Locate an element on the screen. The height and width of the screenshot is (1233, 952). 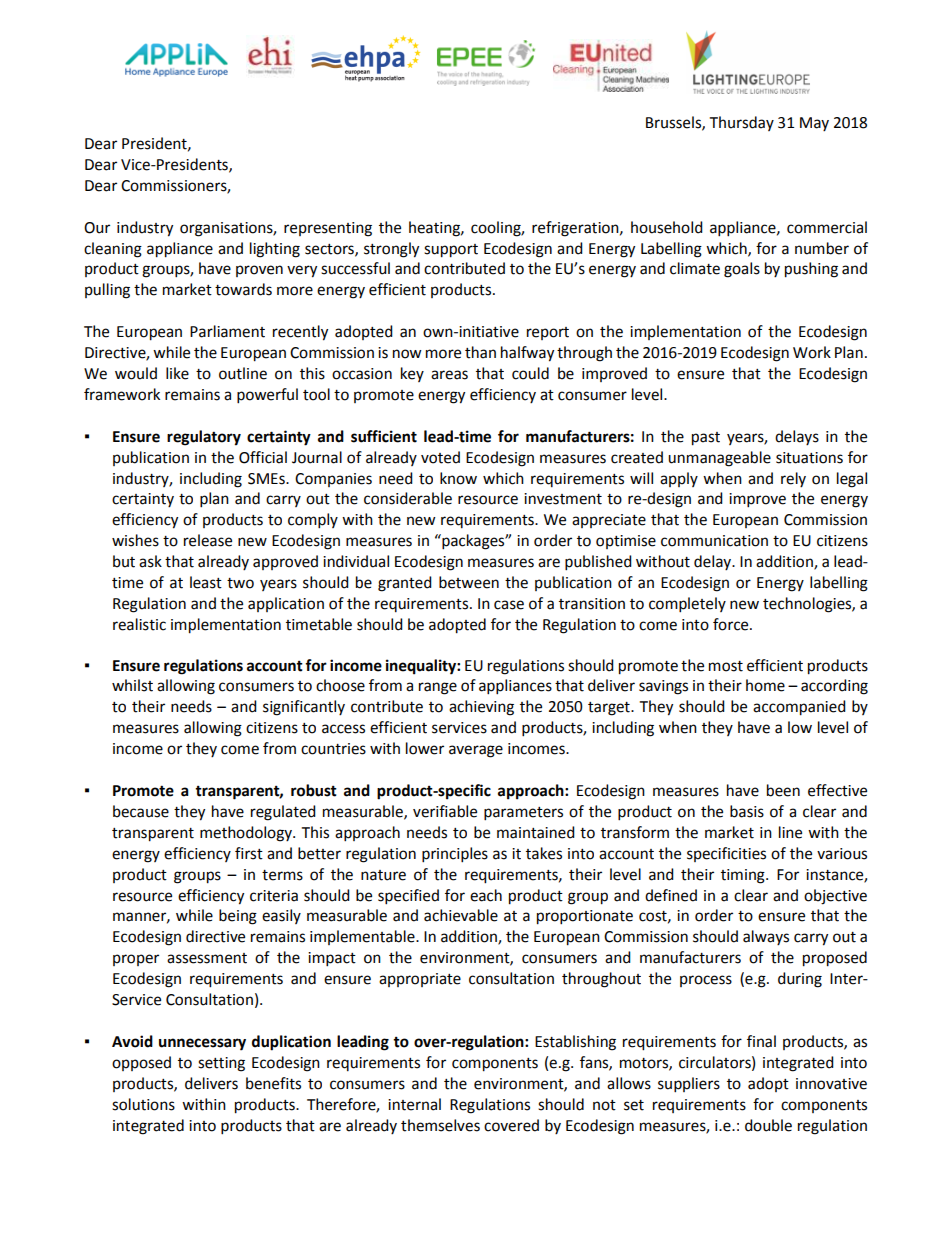
realistic is located at coordinates (139, 624).
